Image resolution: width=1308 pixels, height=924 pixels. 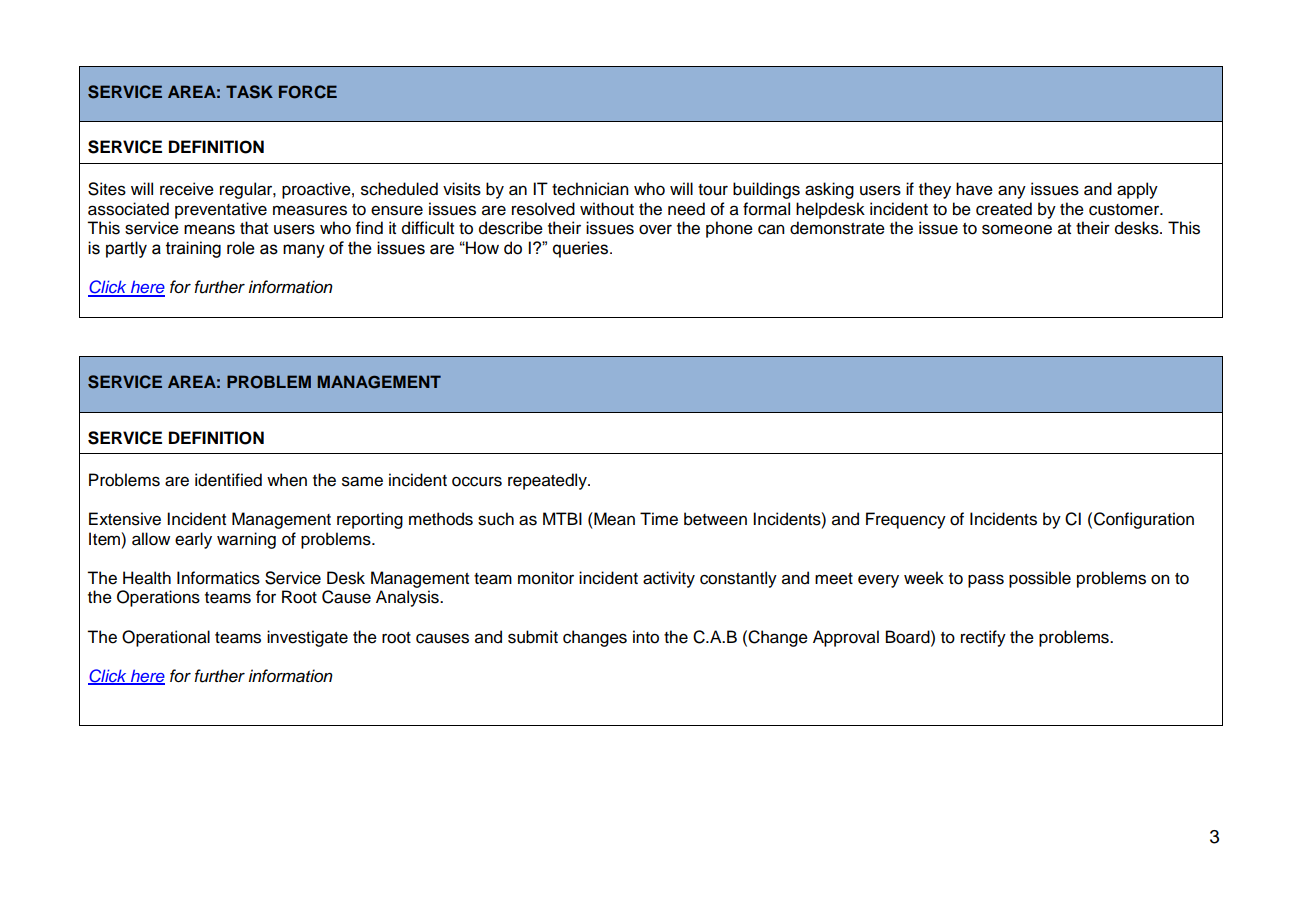 What do you see at coordinates (548, 481) in the image?
I see `repeatedly` at bounding box center [548, 481].
